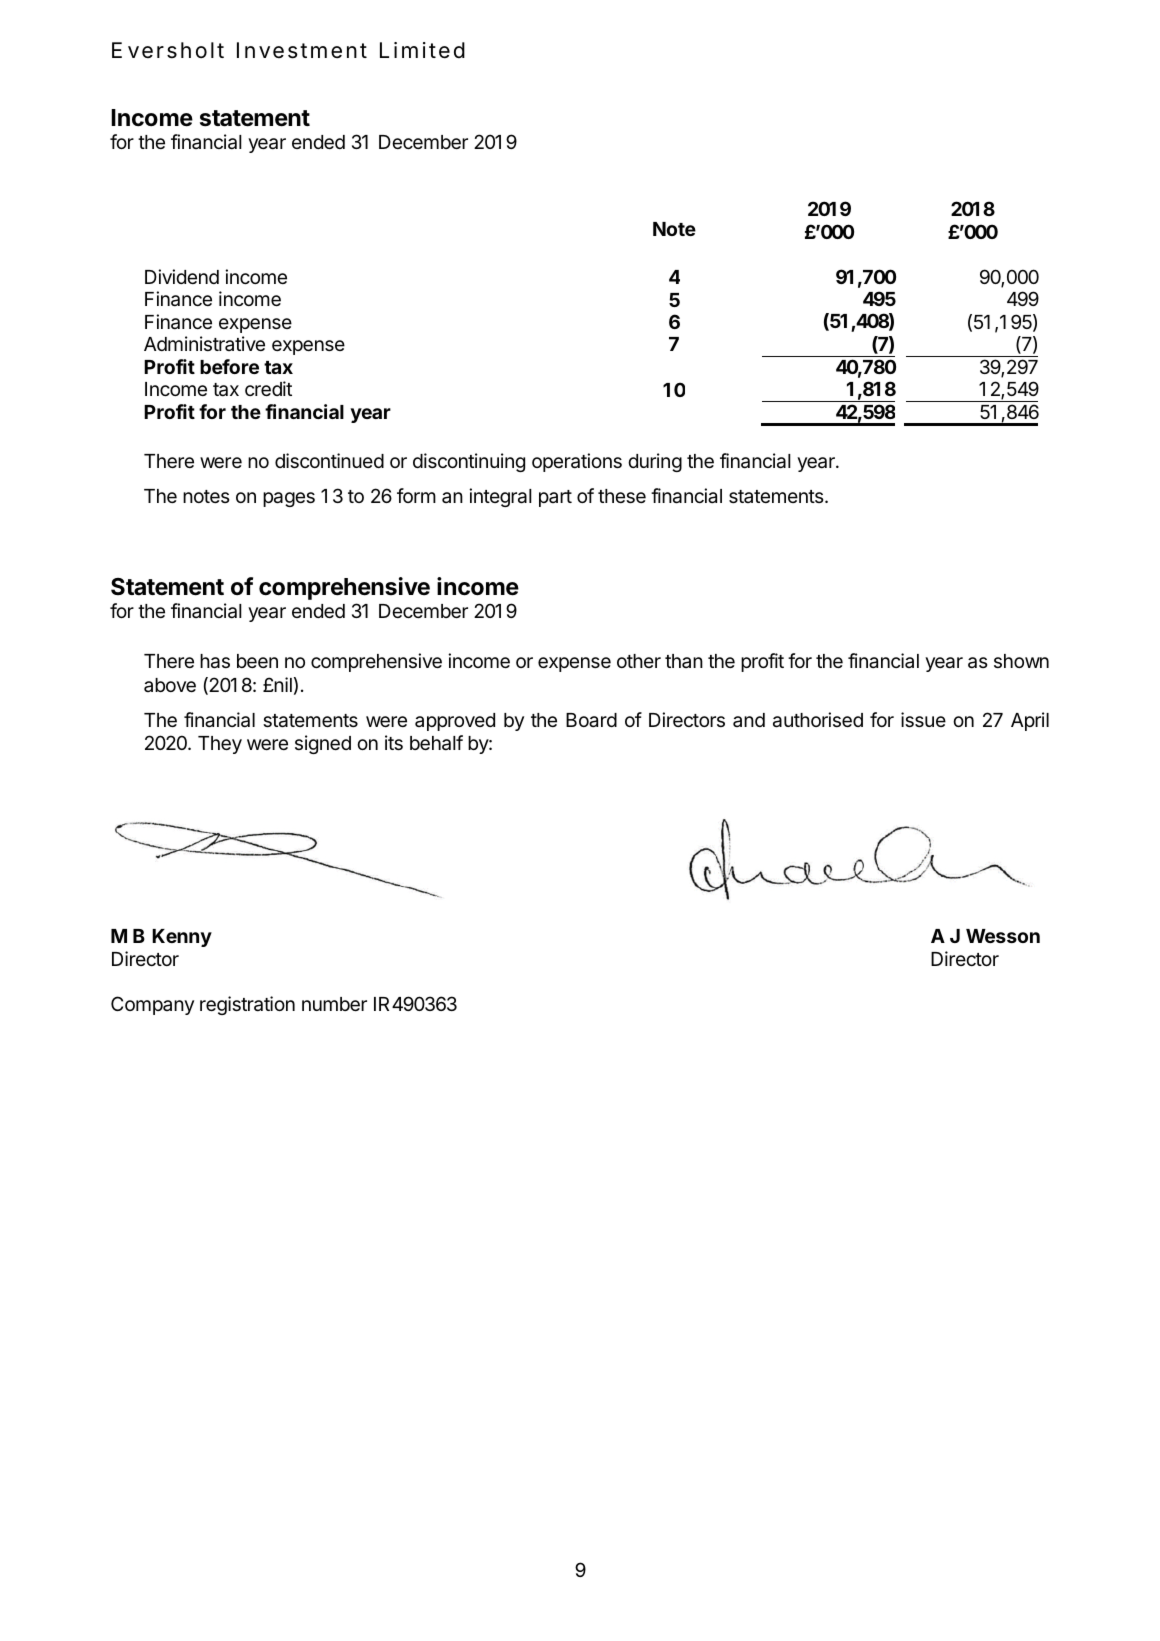 Image resolution: width=1160 pixels, height=1641 pixels. I want to click on Dividend, so click(182, 276).
